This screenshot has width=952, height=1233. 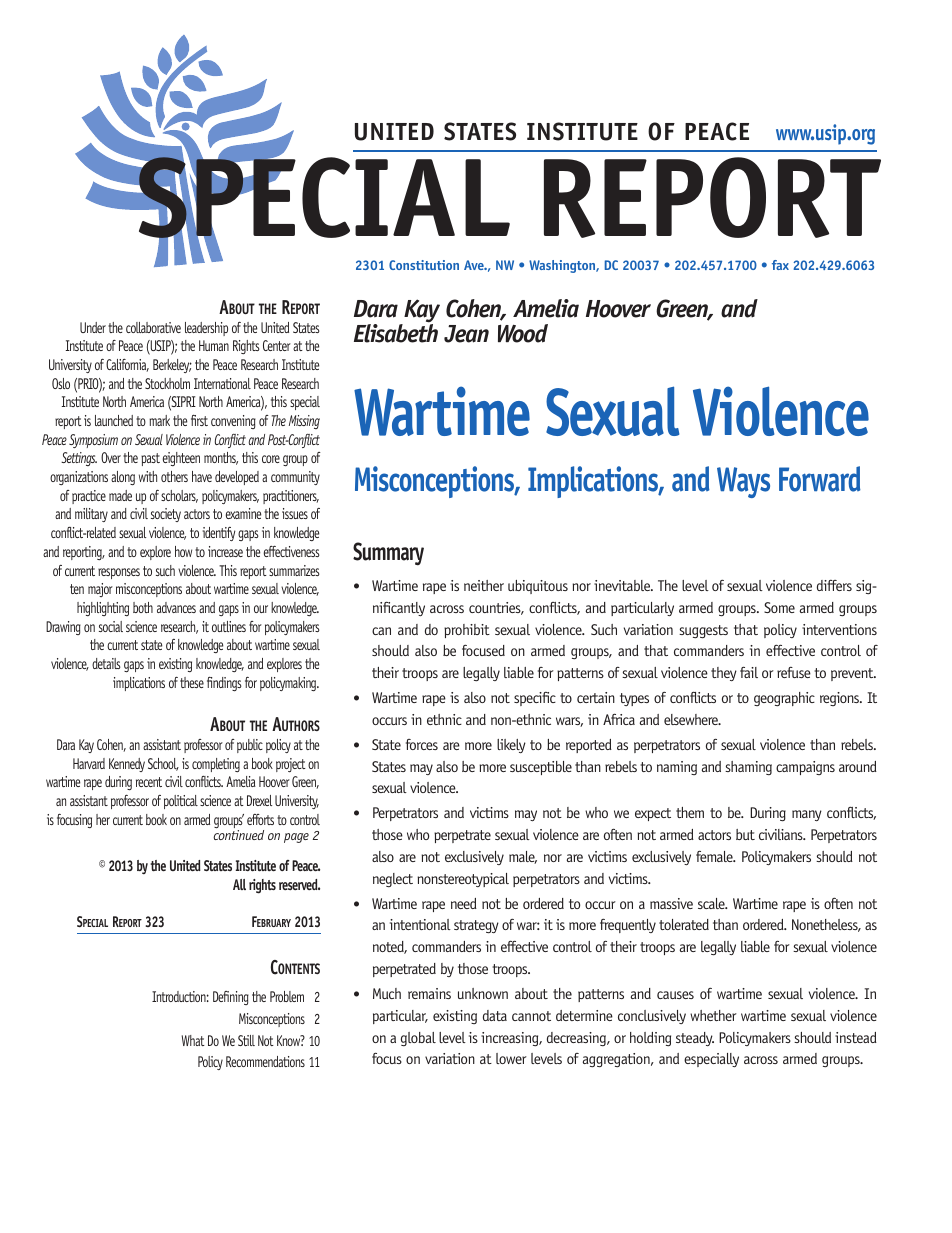 What do you see at coordinates (467, 631) in the screenshot?
I see `prohibit` at bounding box center [467, 631].
